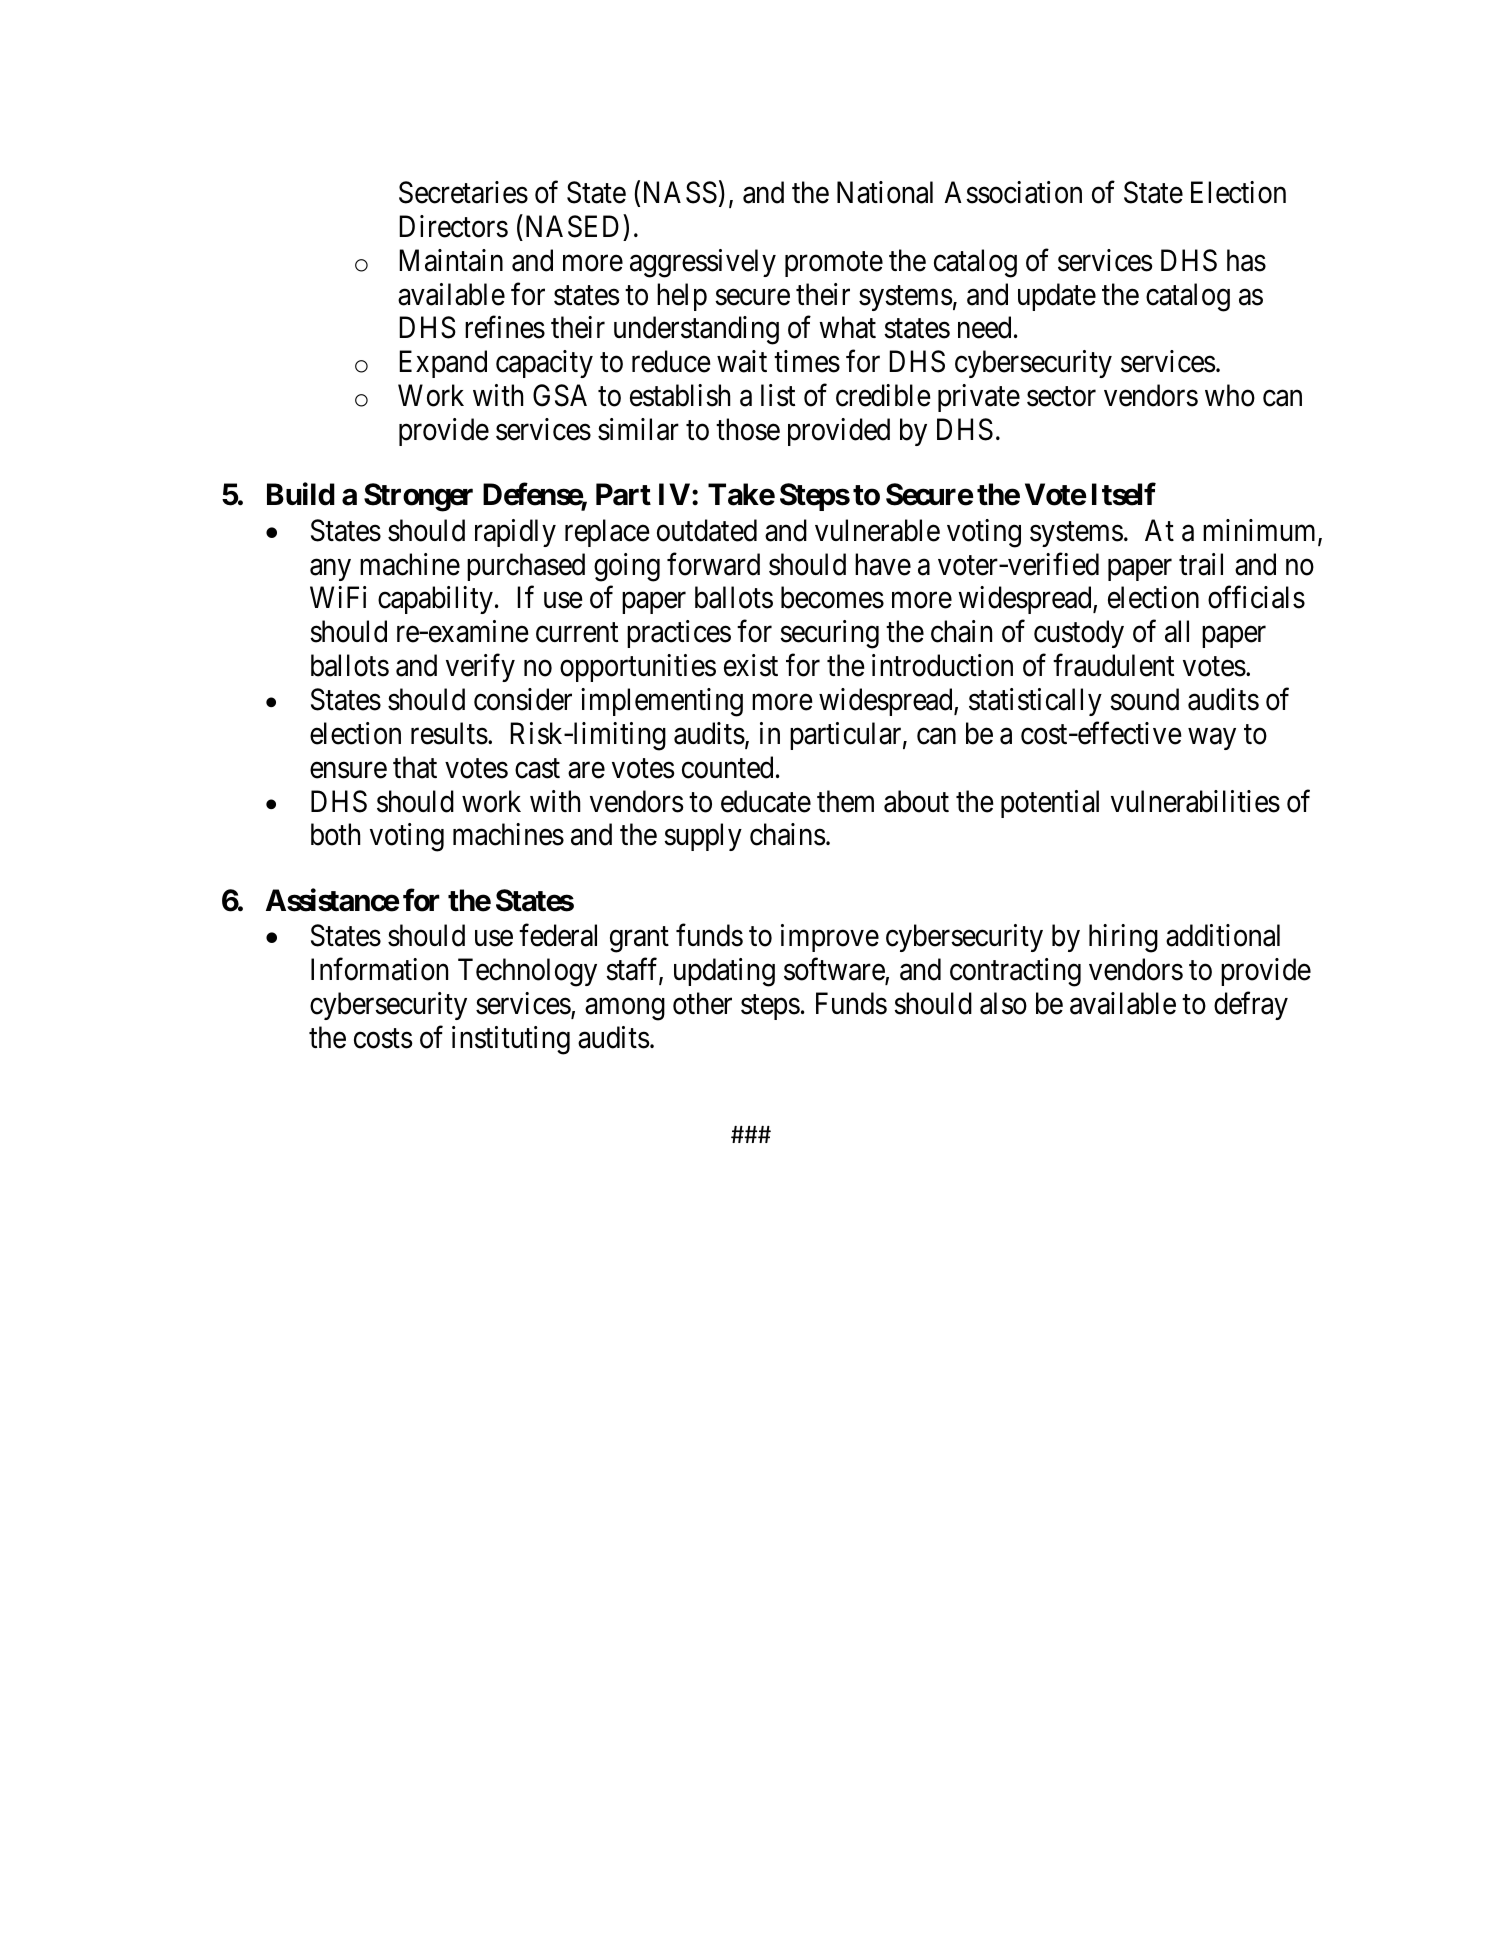 The width and height of the screenshot is (1502, 1943). What do you see at coordinates (727, 767) in the screenshot?
I see `counted` at bounding box center [727, 767].
